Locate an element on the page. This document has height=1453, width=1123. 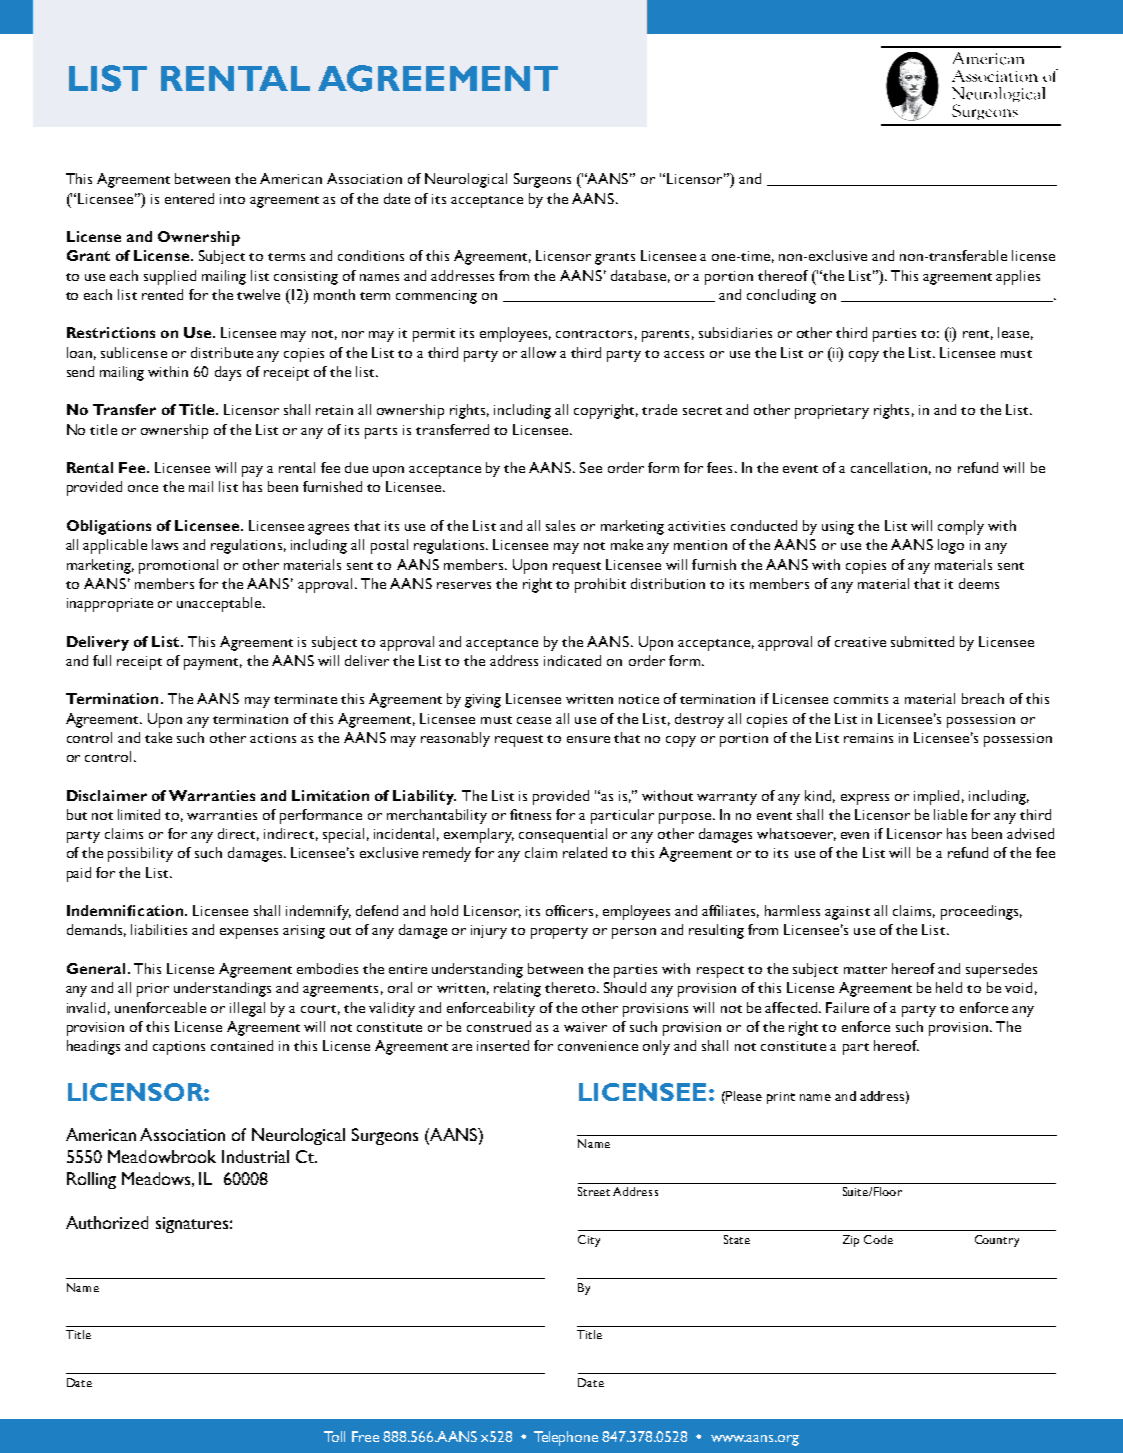
comply is located at coordinates (961, 527).
